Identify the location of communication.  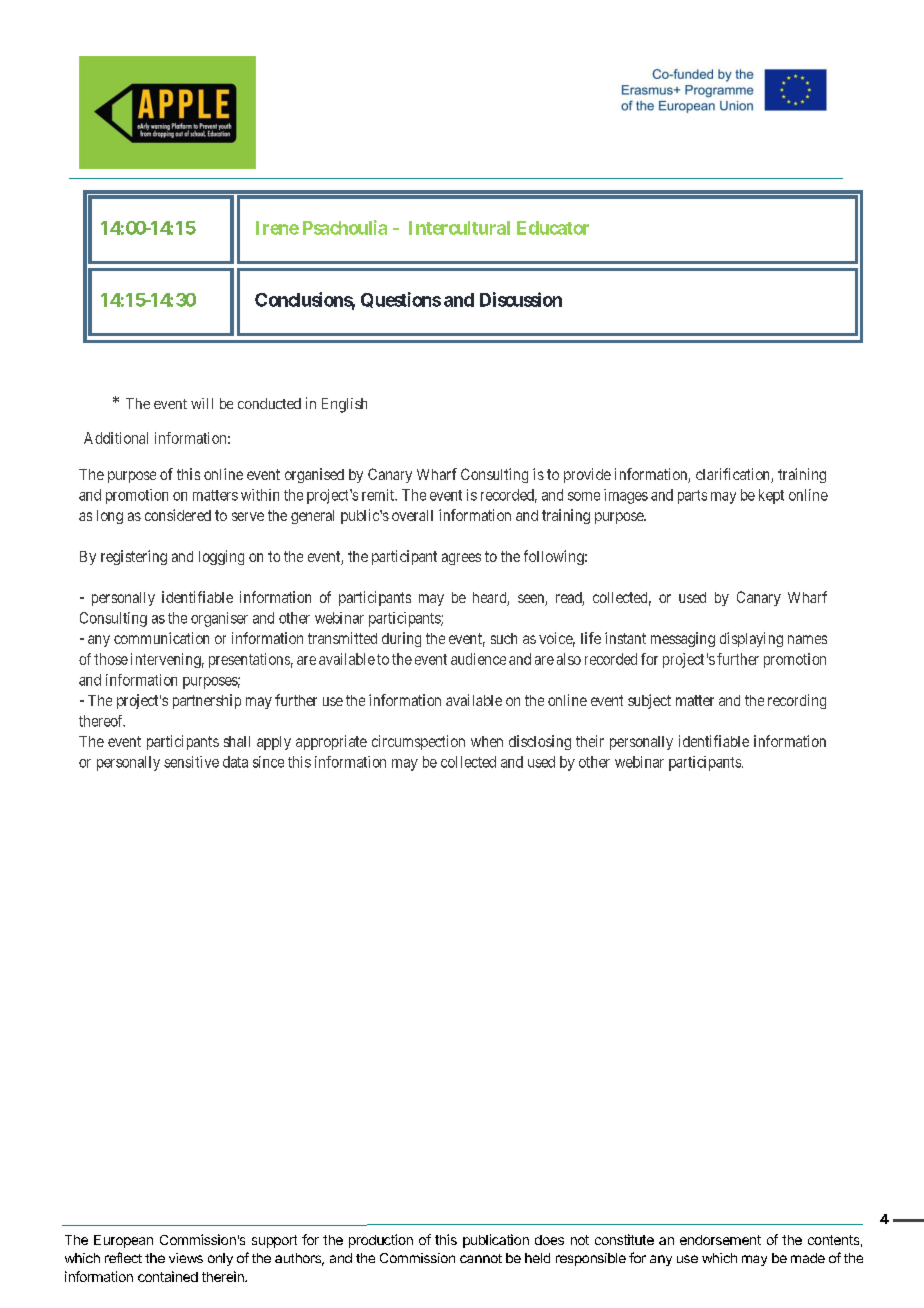
(161, 638).
